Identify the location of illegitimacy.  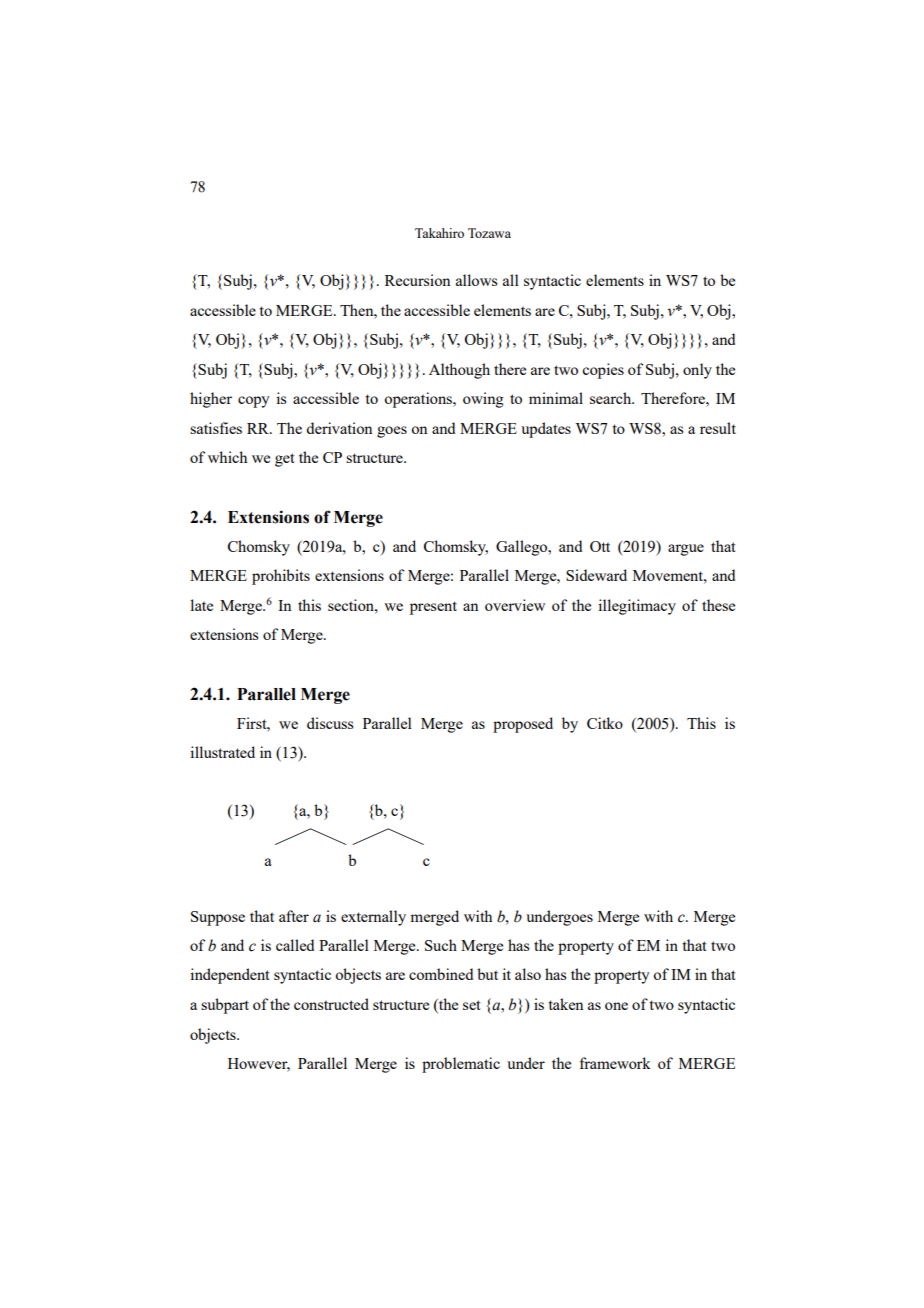
(637, 607).
